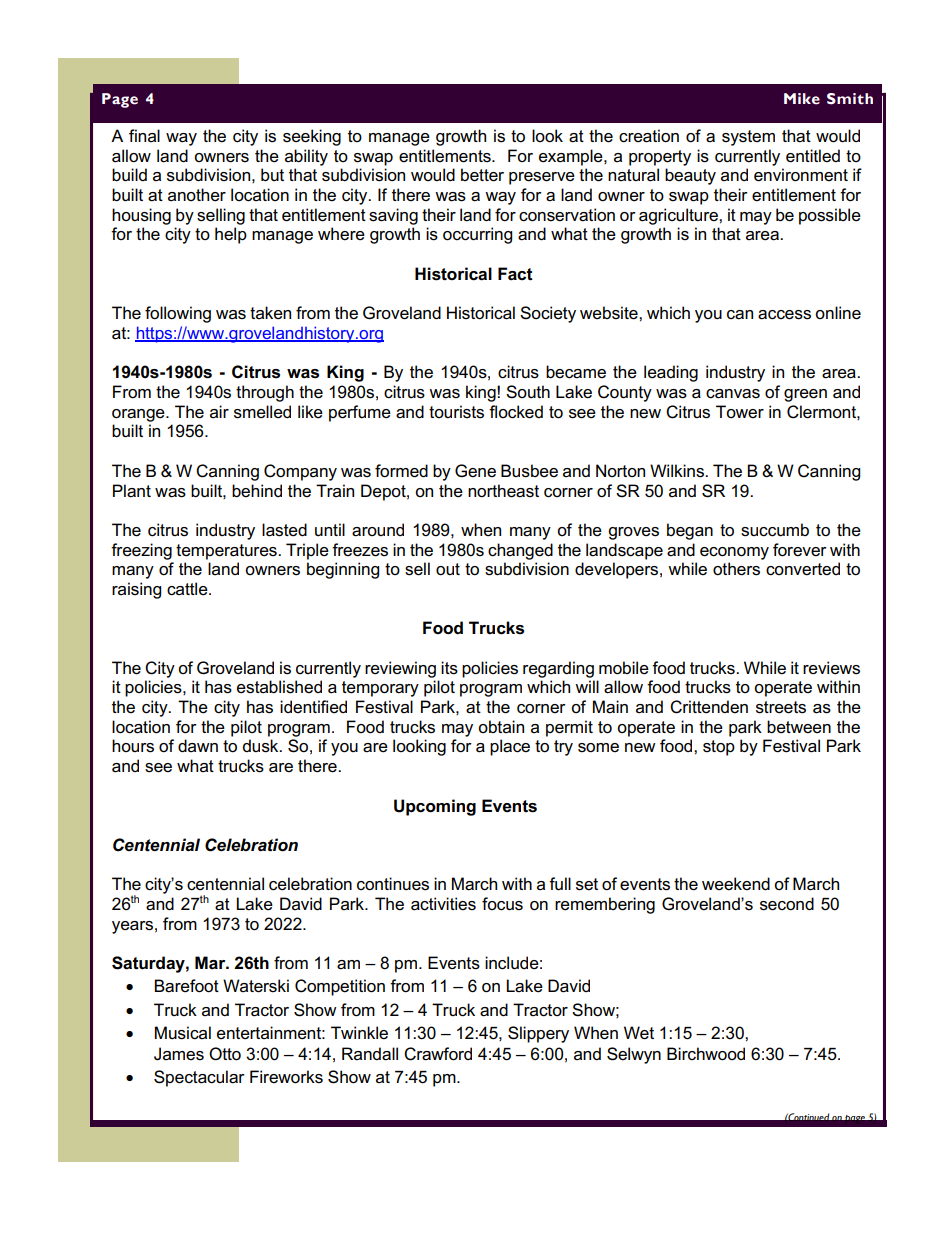  What do you see at coordinates (736, 569) in the image?
I see `others` at bounding box center [736, 569].
